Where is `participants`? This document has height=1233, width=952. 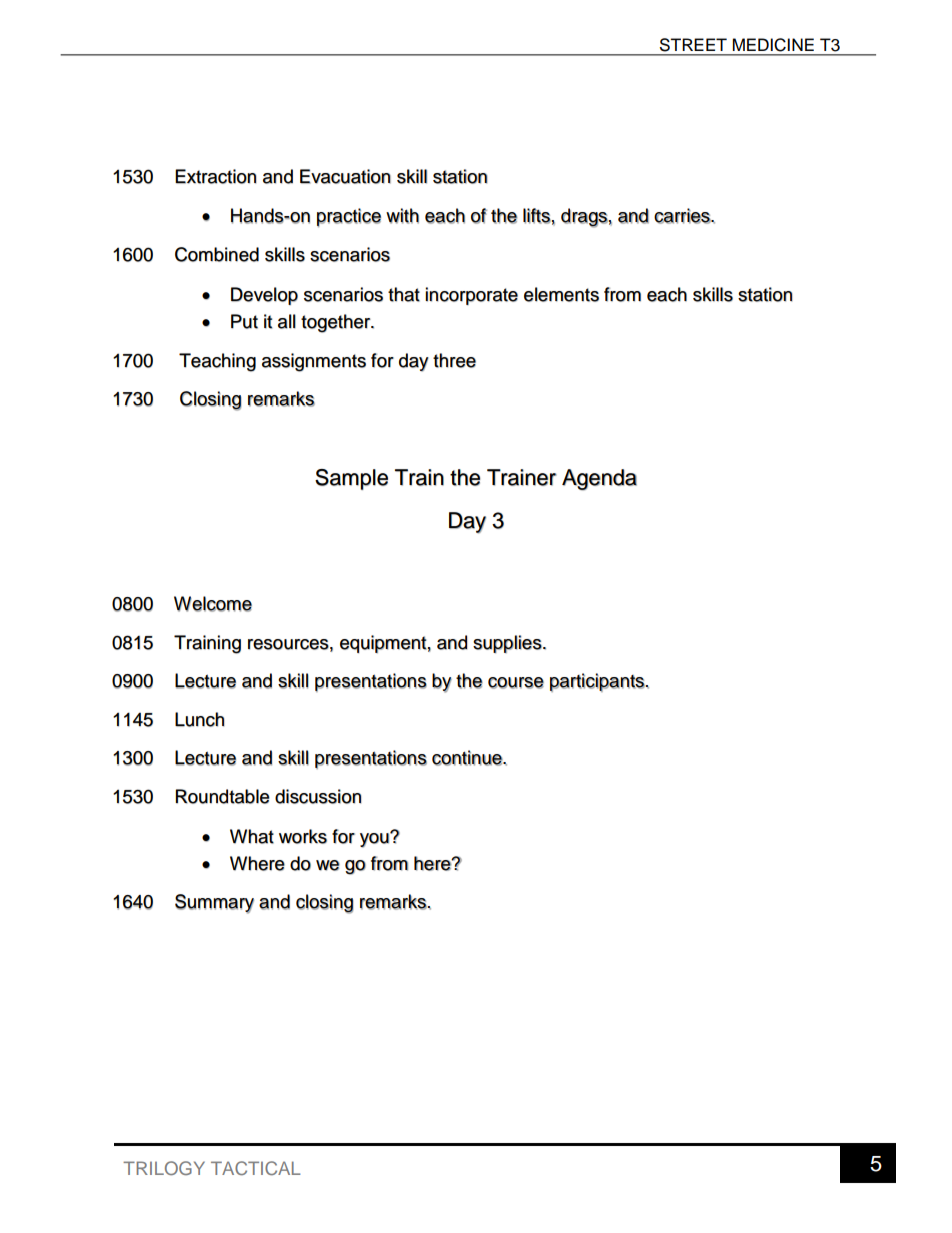 participants is located at coordinates (598, 682).
